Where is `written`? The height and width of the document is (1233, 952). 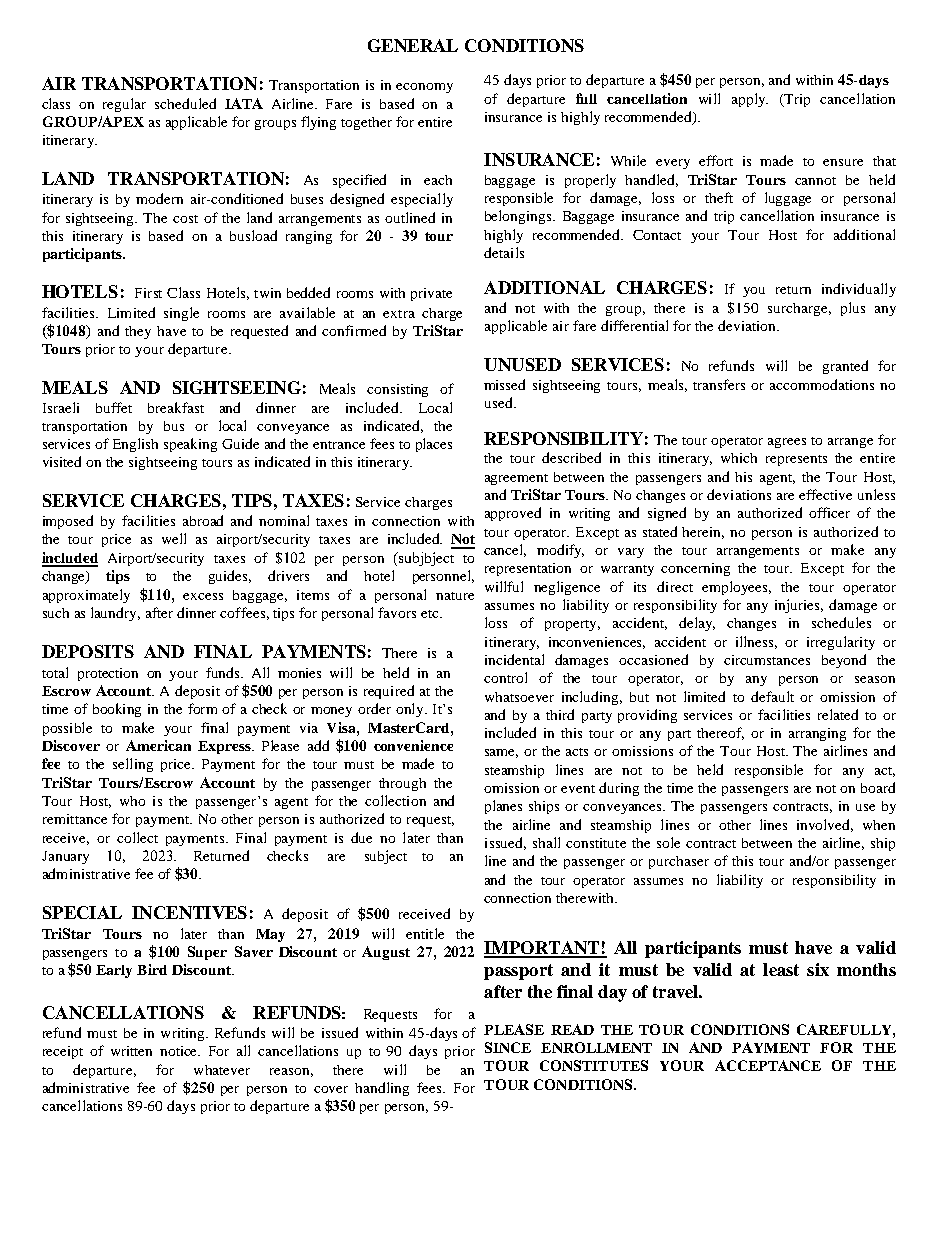 written is located at coordinates (131, 1051).
